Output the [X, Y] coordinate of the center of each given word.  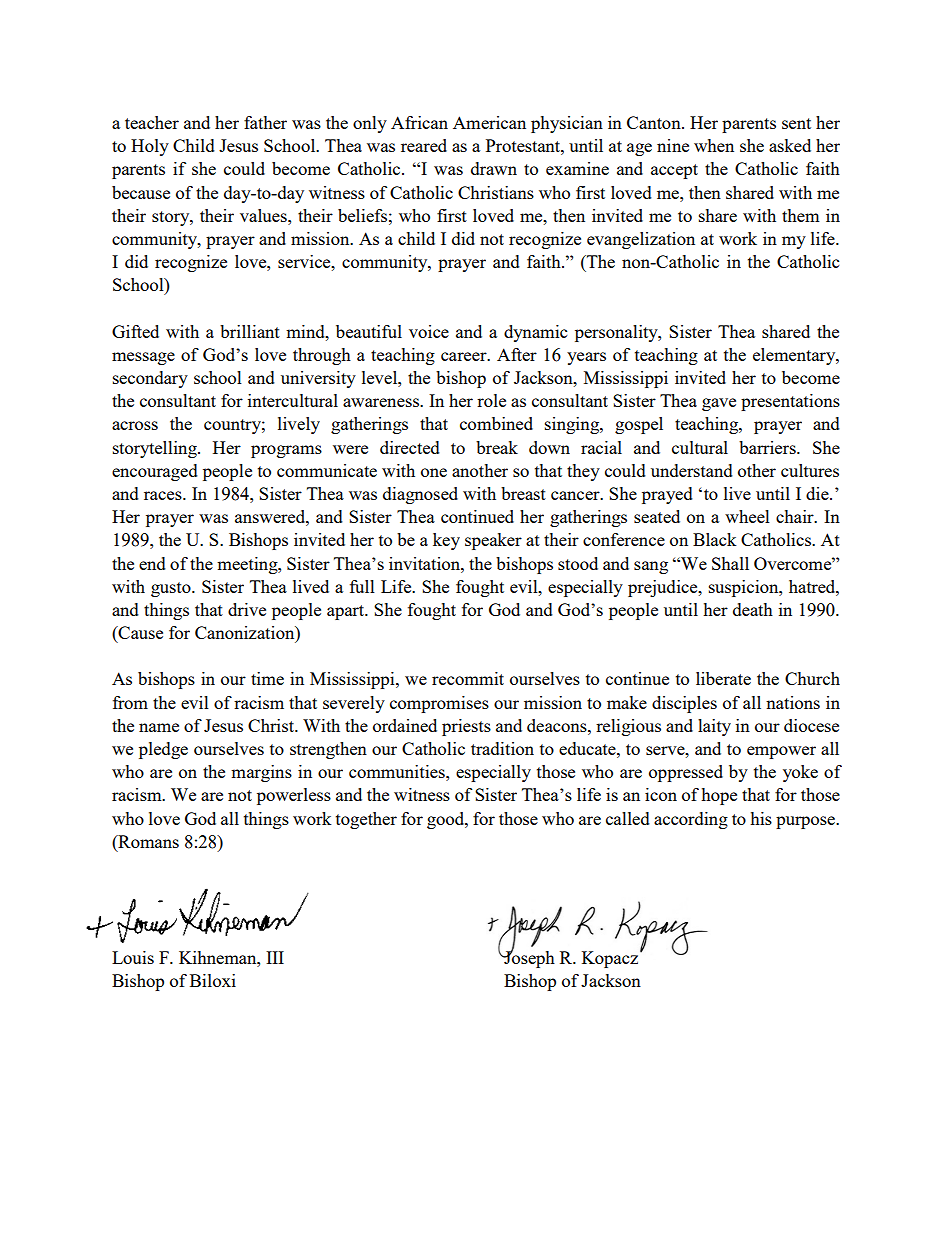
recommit [468, 678]
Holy [150, 147]
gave [719, 404]
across [135, 425]
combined [496, 423]
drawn [494, 168]
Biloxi [213, 980]
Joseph [528, 958]
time [267, 678]
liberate [723, 678]
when [714, 145]
